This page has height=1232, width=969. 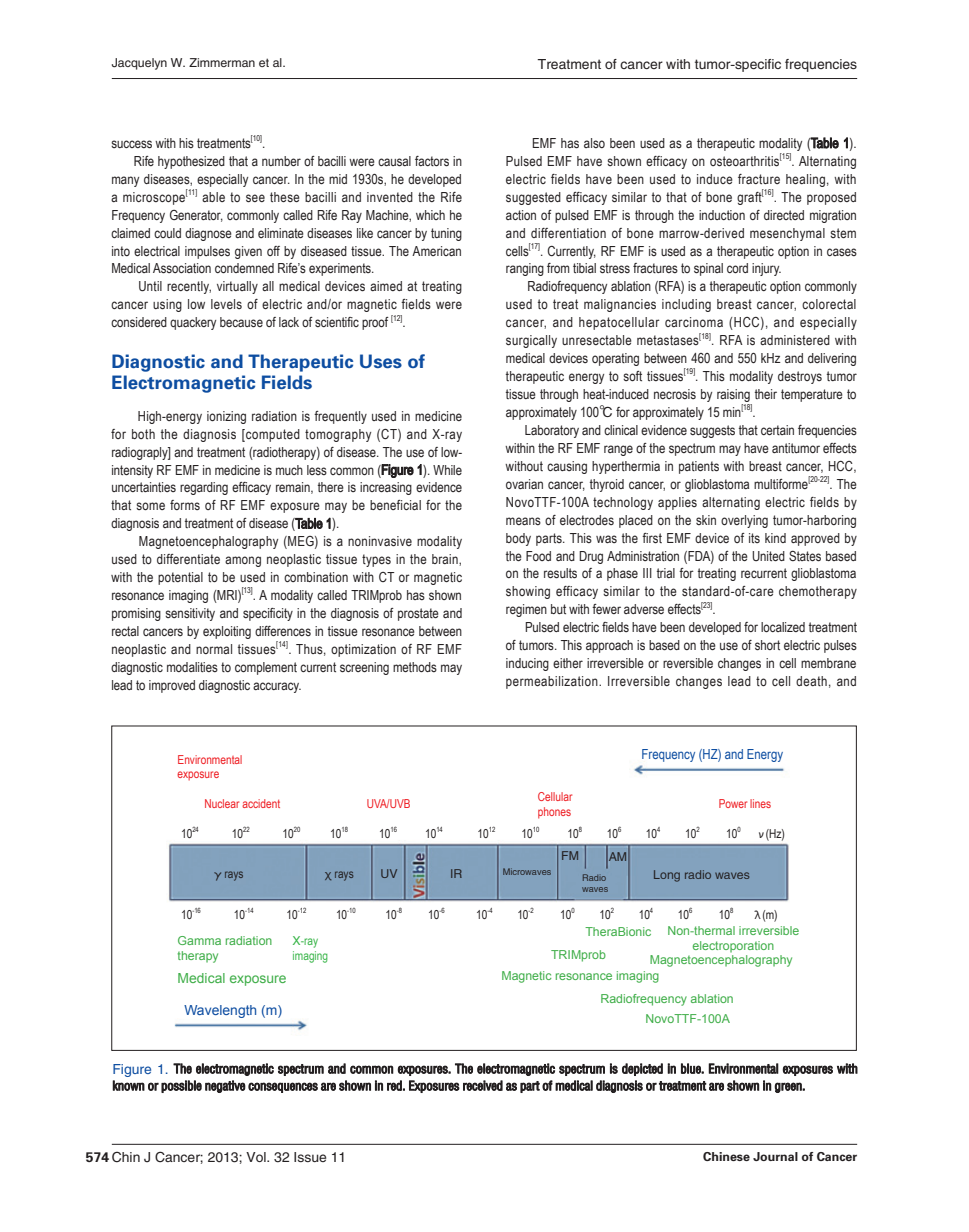 I want to click on factors, so click(x=432, y=161).
